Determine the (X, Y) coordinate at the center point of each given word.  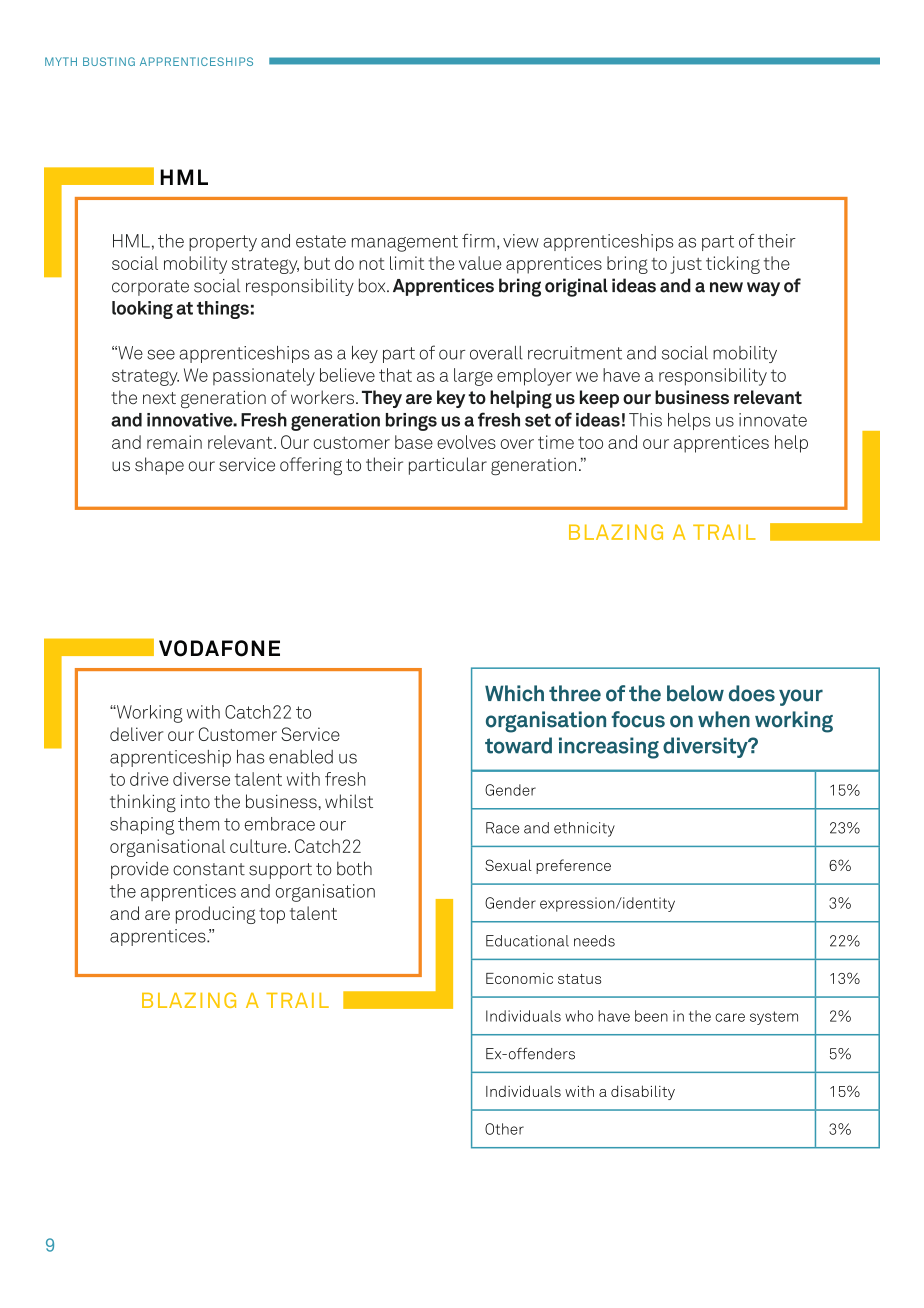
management (405, 243)
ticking (733, 265)
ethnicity (584, 829)
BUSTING (109, 61)
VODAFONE (219, 648)
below (695, 693)
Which (514, 693)
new (726, 287)
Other (504, 1129)
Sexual (508, 865)
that (395, 375)
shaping (142, 826)
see (161, 354)
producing (216, 915)
